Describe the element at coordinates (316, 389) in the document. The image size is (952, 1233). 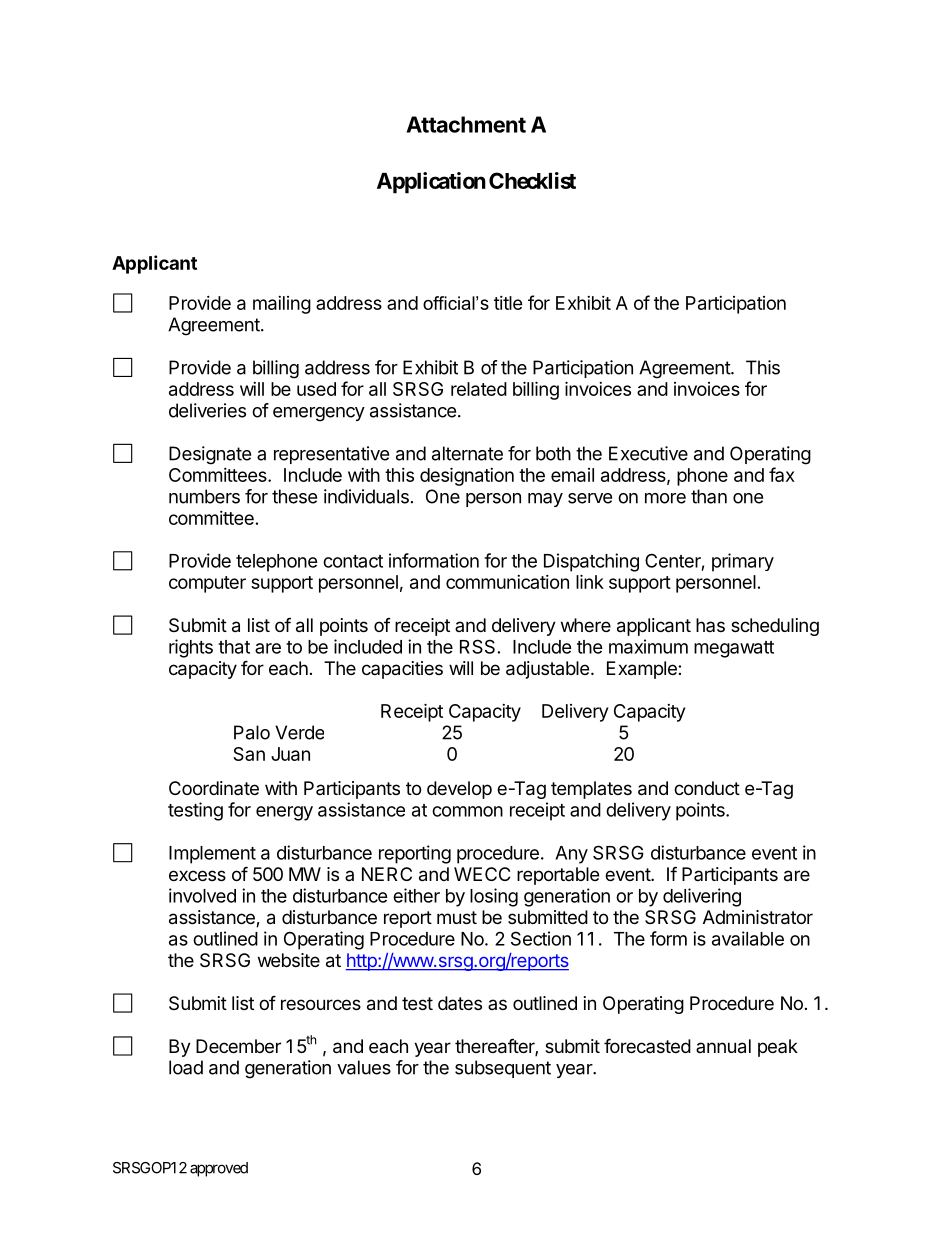
I see `used` at that location.
